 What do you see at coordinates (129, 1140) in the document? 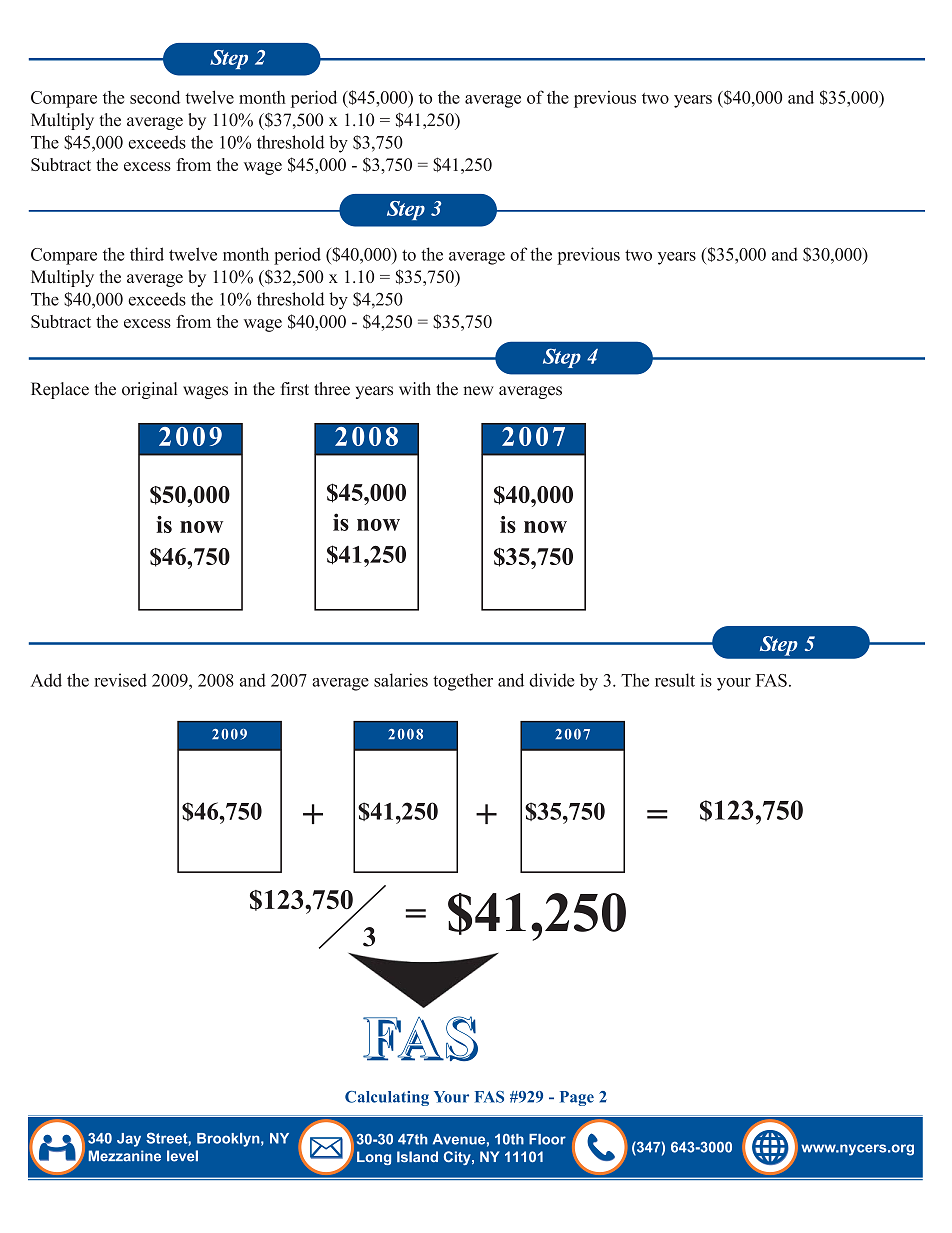
I see `Jay` at bounding box center [129, 1140].
